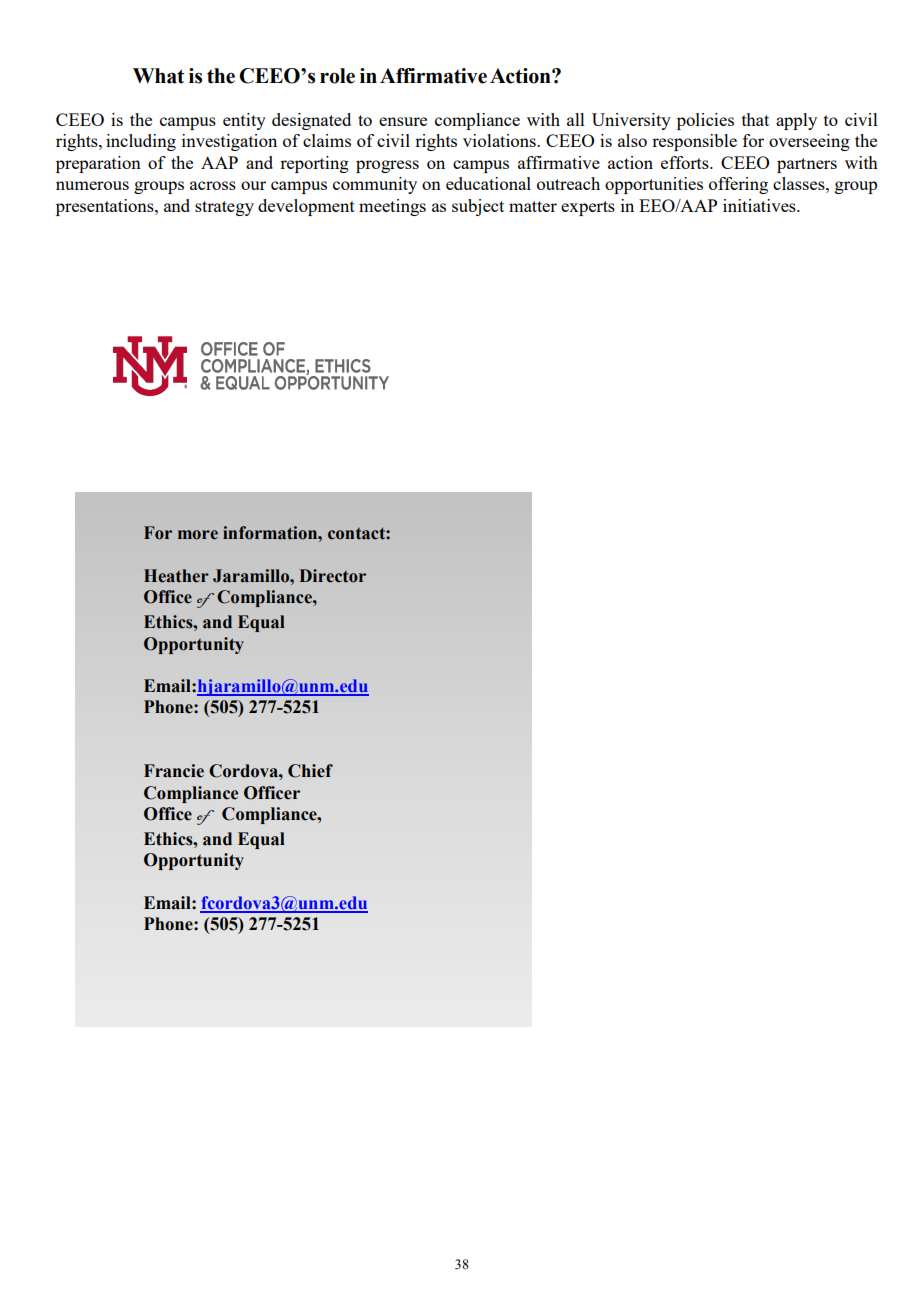 This page has width=924, height=1309. I want to click on policies, so click(705, 121).
